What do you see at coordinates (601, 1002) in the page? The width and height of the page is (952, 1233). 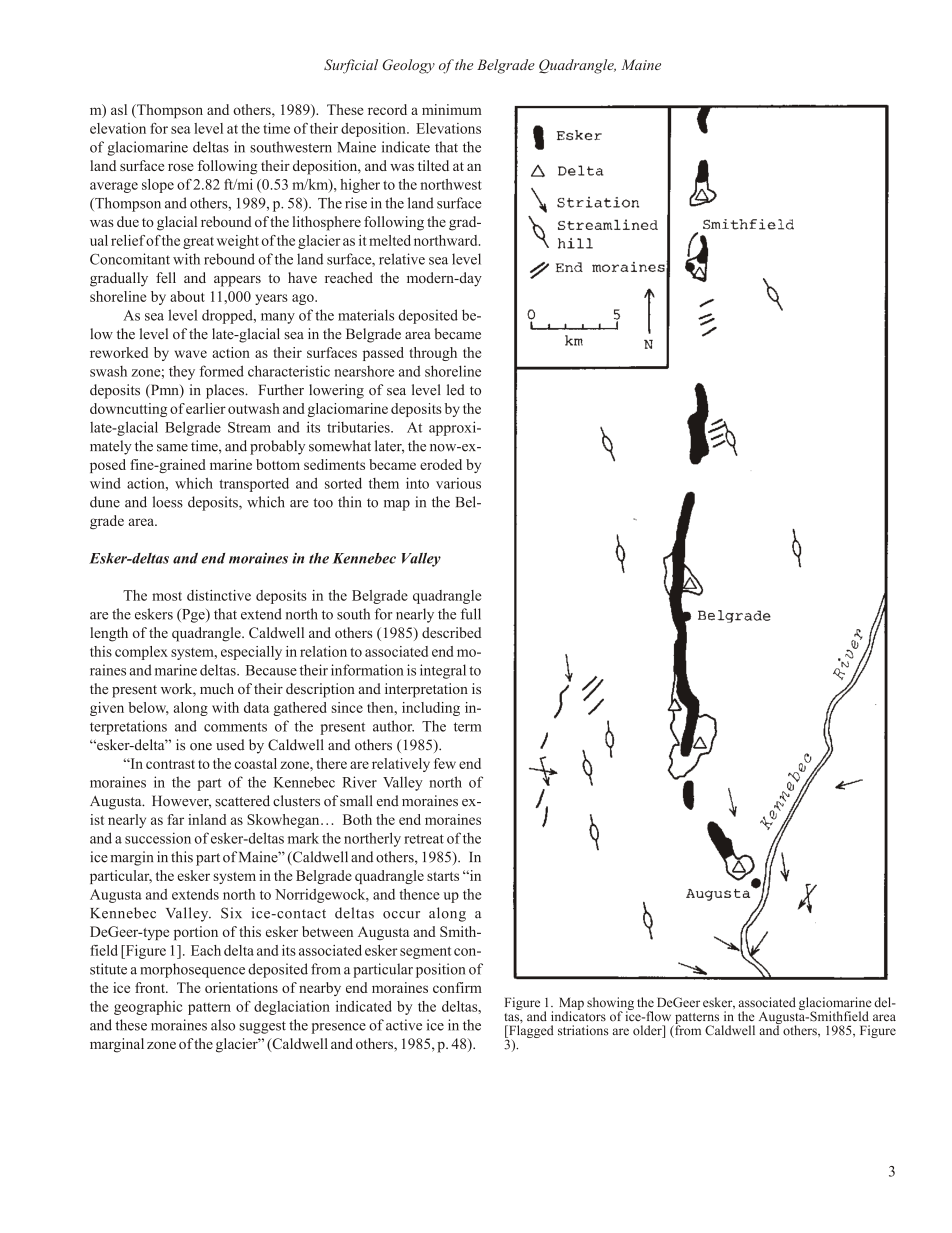 I see `show` at bounding box center [601, 1002].
